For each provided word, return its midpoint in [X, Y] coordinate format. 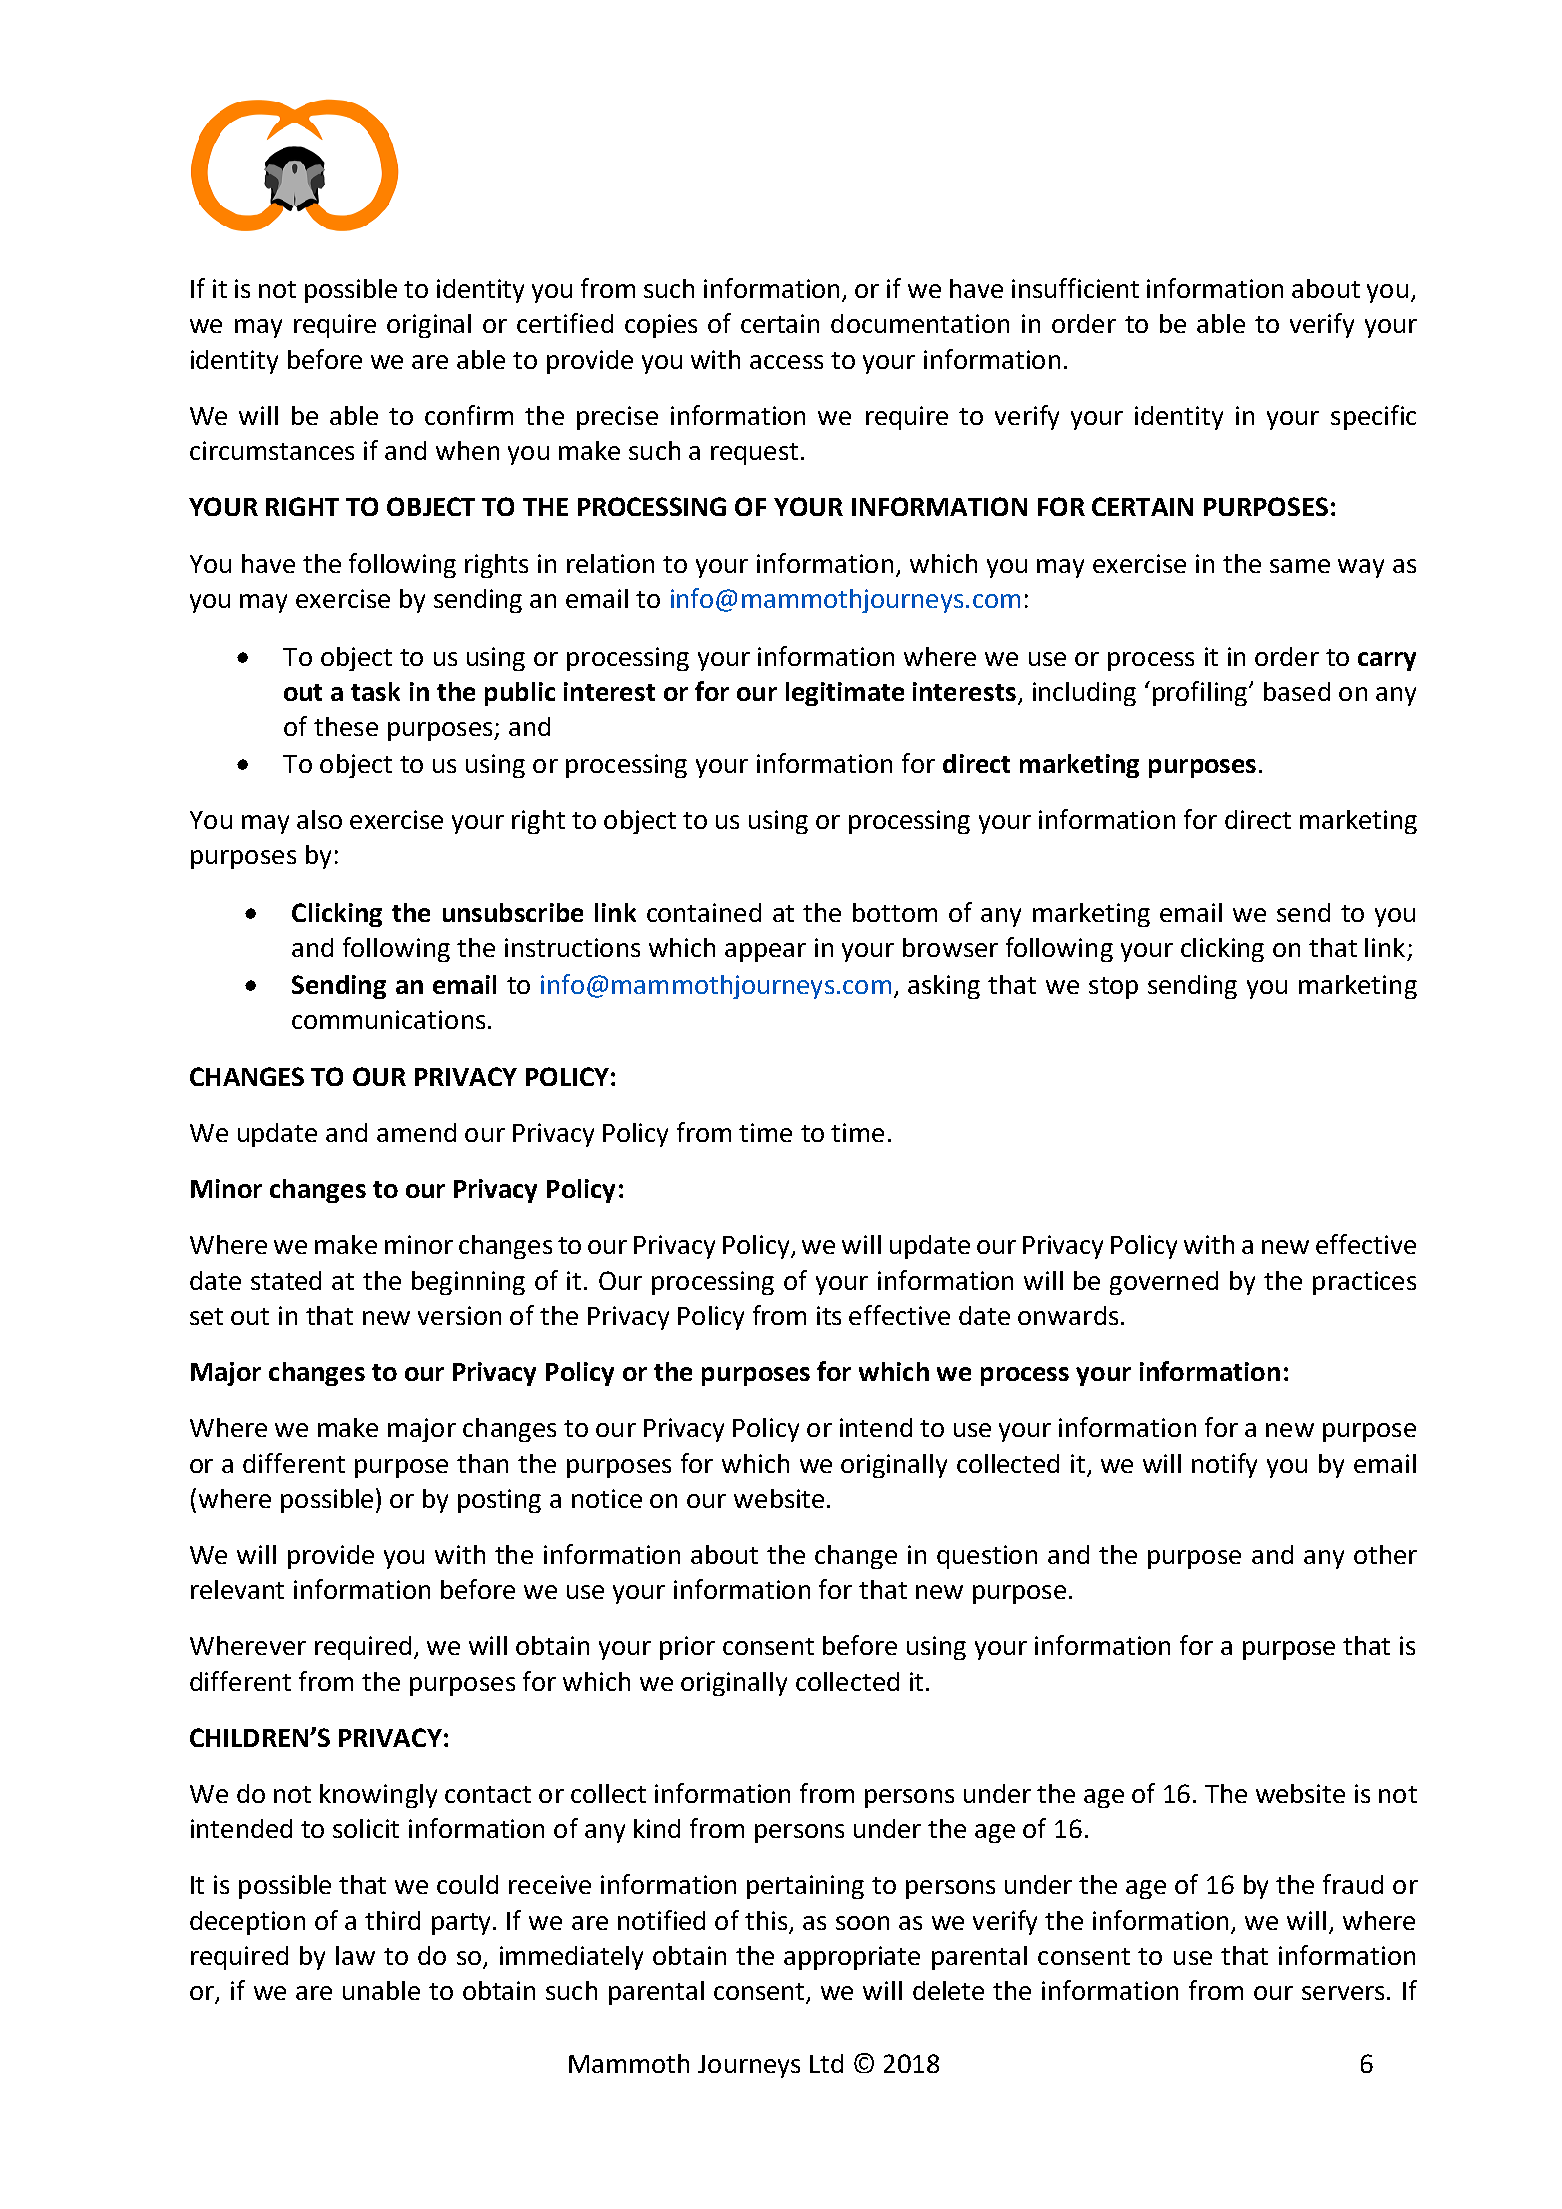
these [346, 726]
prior [687, 1648]
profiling [1201, 693]
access [786, 362]
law [355, 1955]
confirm [469, 415]
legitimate [845, 694]
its [829, 1315]
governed [1164, 1283]
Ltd [826, 2063]
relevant [237, 1589]
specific [1373, 417]
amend [416, 1132]
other [1385, 1554]
